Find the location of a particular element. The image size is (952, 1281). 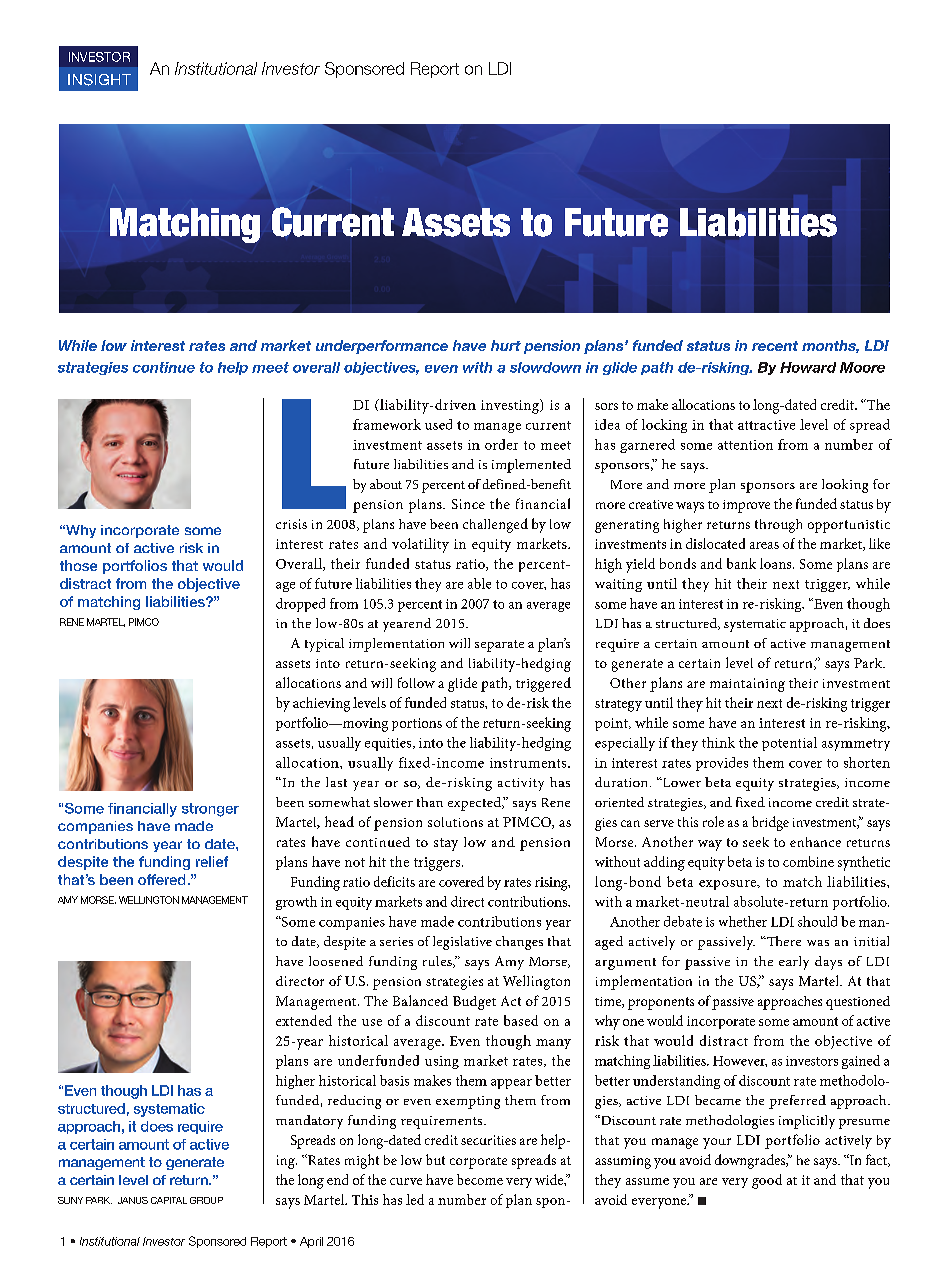

hurt is located at coordinates (506, 345).
